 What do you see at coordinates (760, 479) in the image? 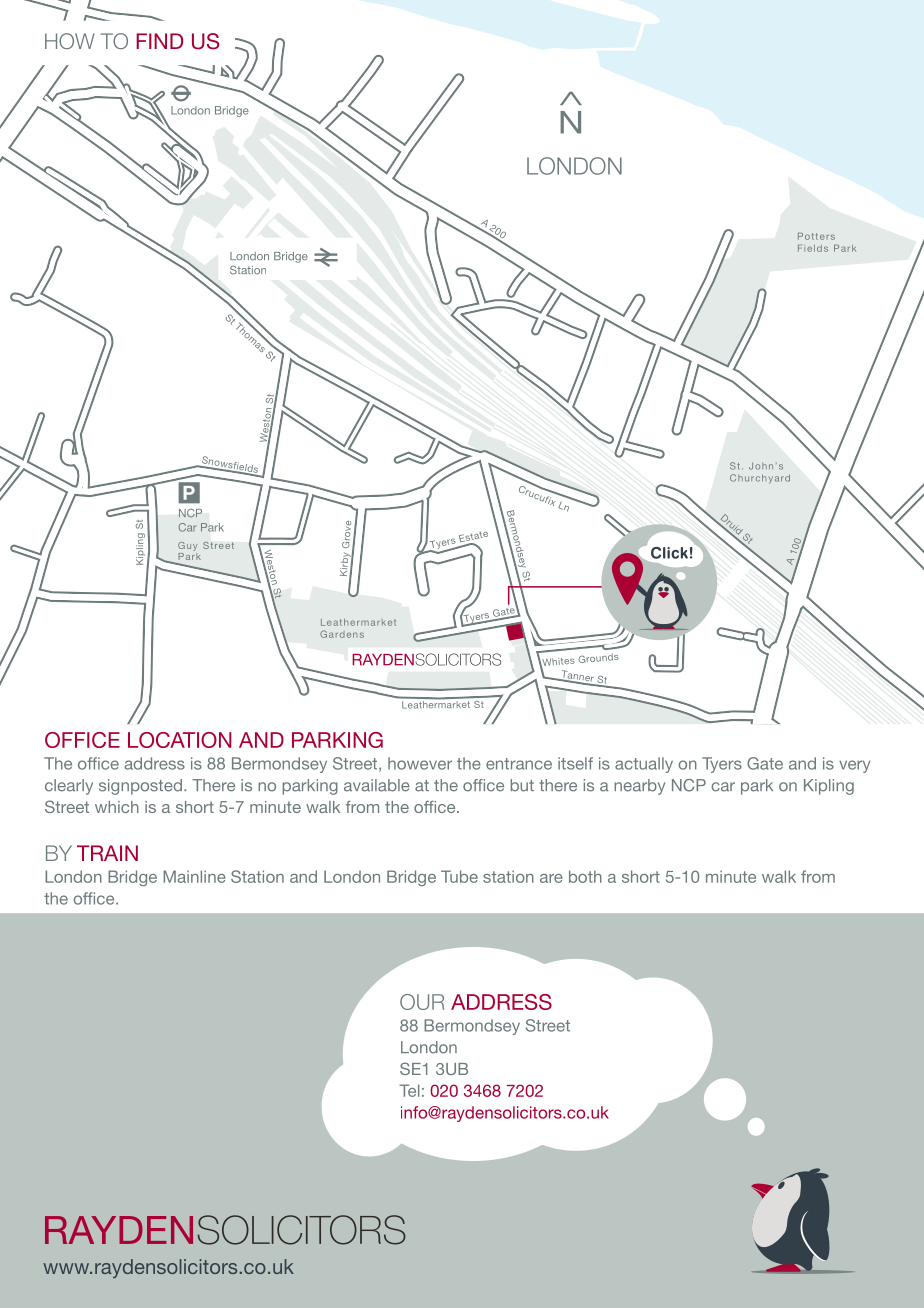
I see `Churchyard` at bounding box center [760, 479].
